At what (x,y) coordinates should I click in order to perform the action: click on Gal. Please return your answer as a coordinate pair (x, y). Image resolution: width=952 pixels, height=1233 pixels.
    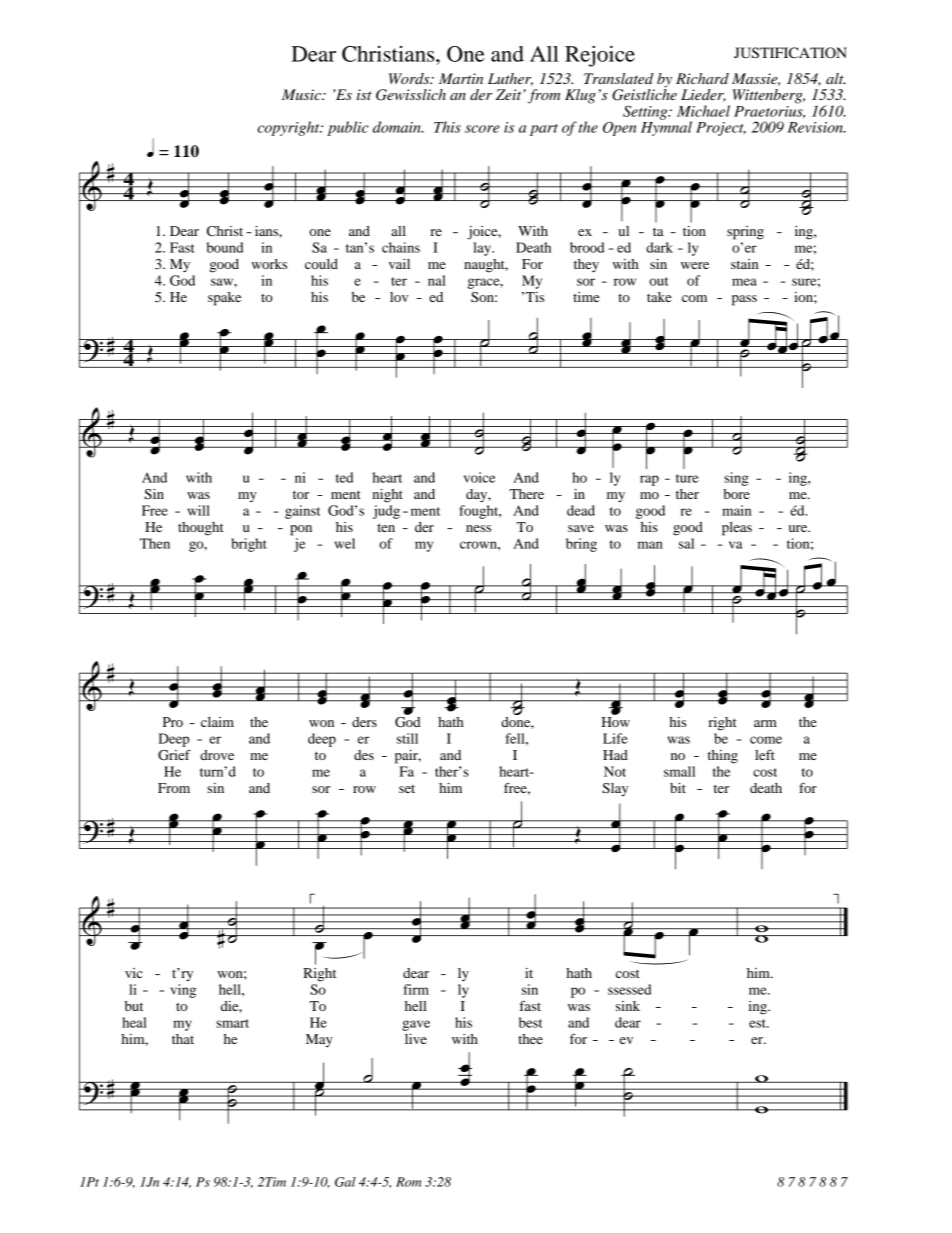
    Looking at the image, I should click on (345, 1182).
